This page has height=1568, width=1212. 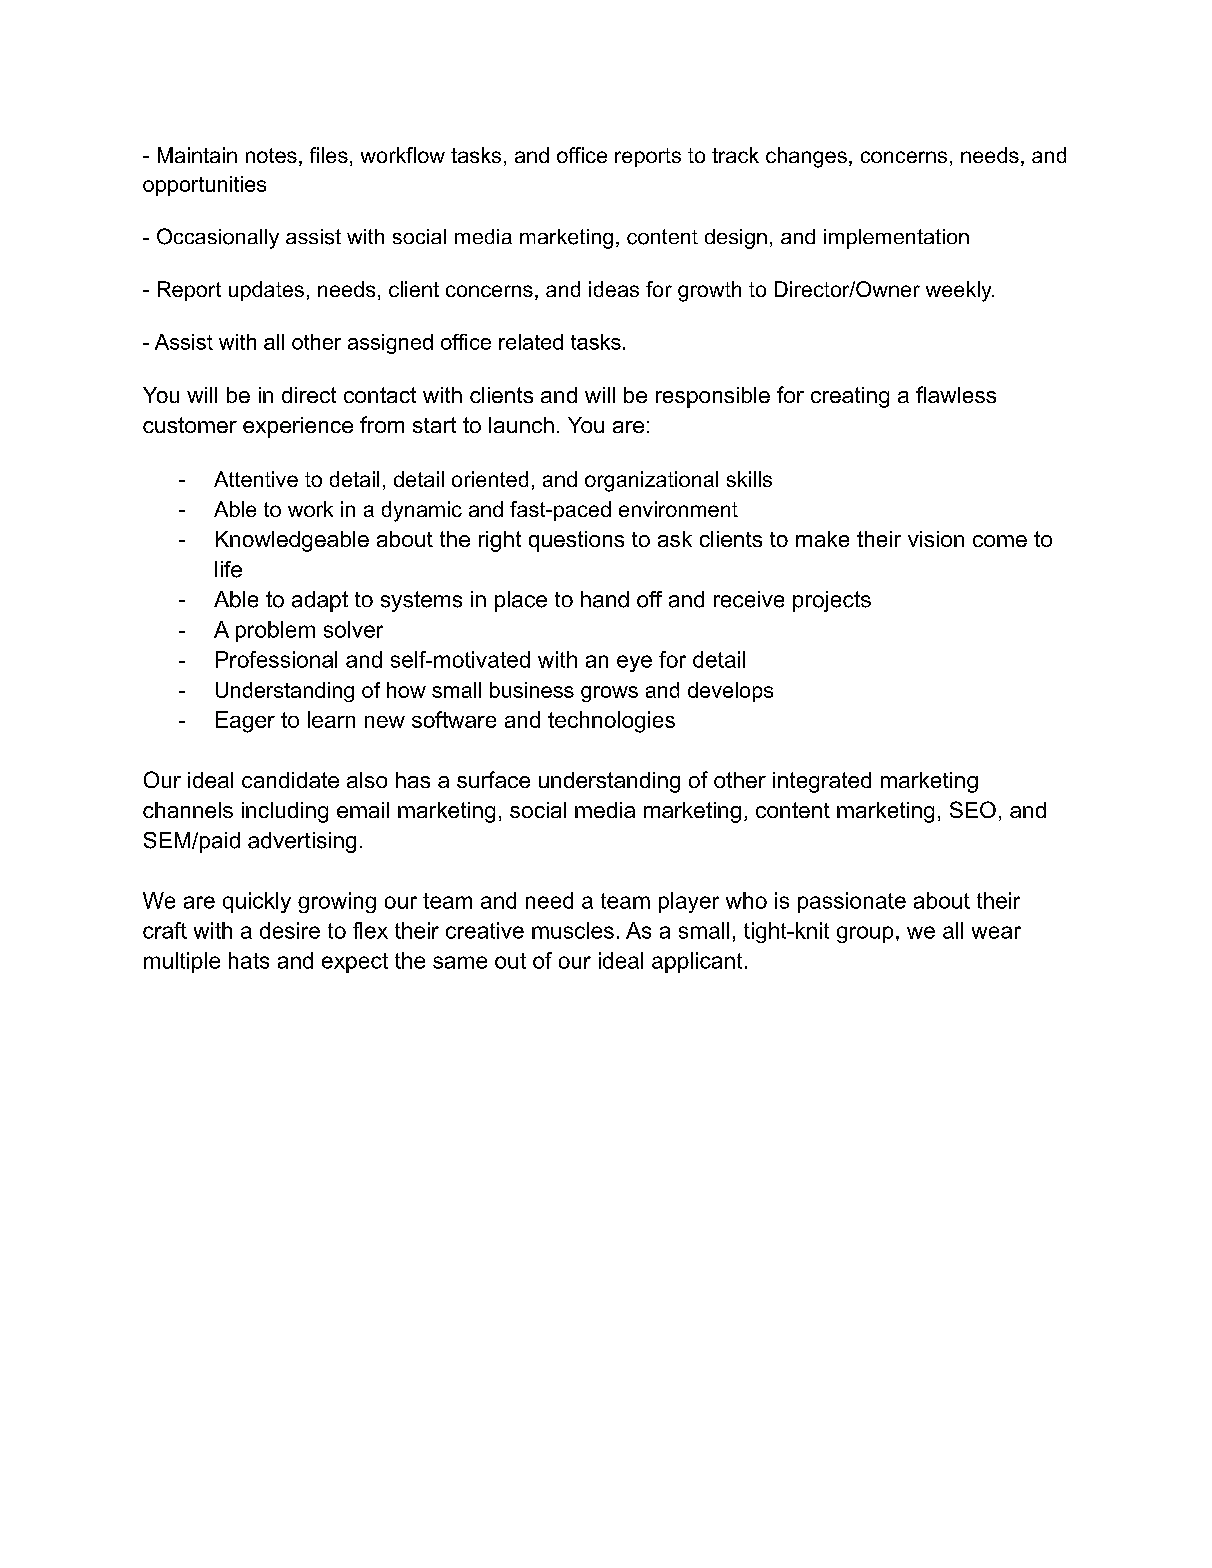 I want to click on desire, so click(x=290, y=930).
